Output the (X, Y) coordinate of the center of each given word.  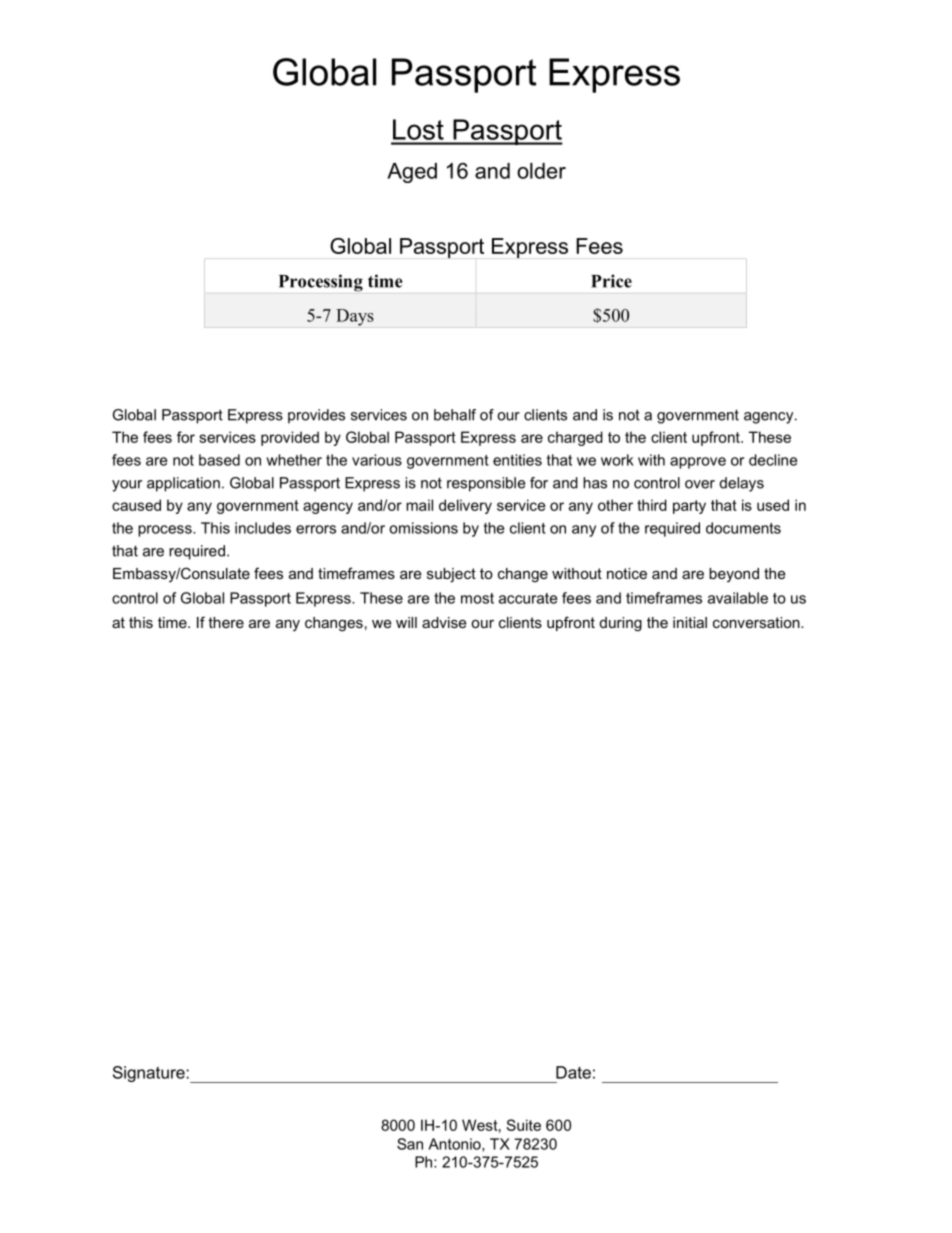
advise (444, 622)
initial (690, 622)
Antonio (455, 1145)
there (226, 622)
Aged (412, 173)
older (541, 171)
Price (611, 281)
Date (573, 1072)
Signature (150, 1074)
